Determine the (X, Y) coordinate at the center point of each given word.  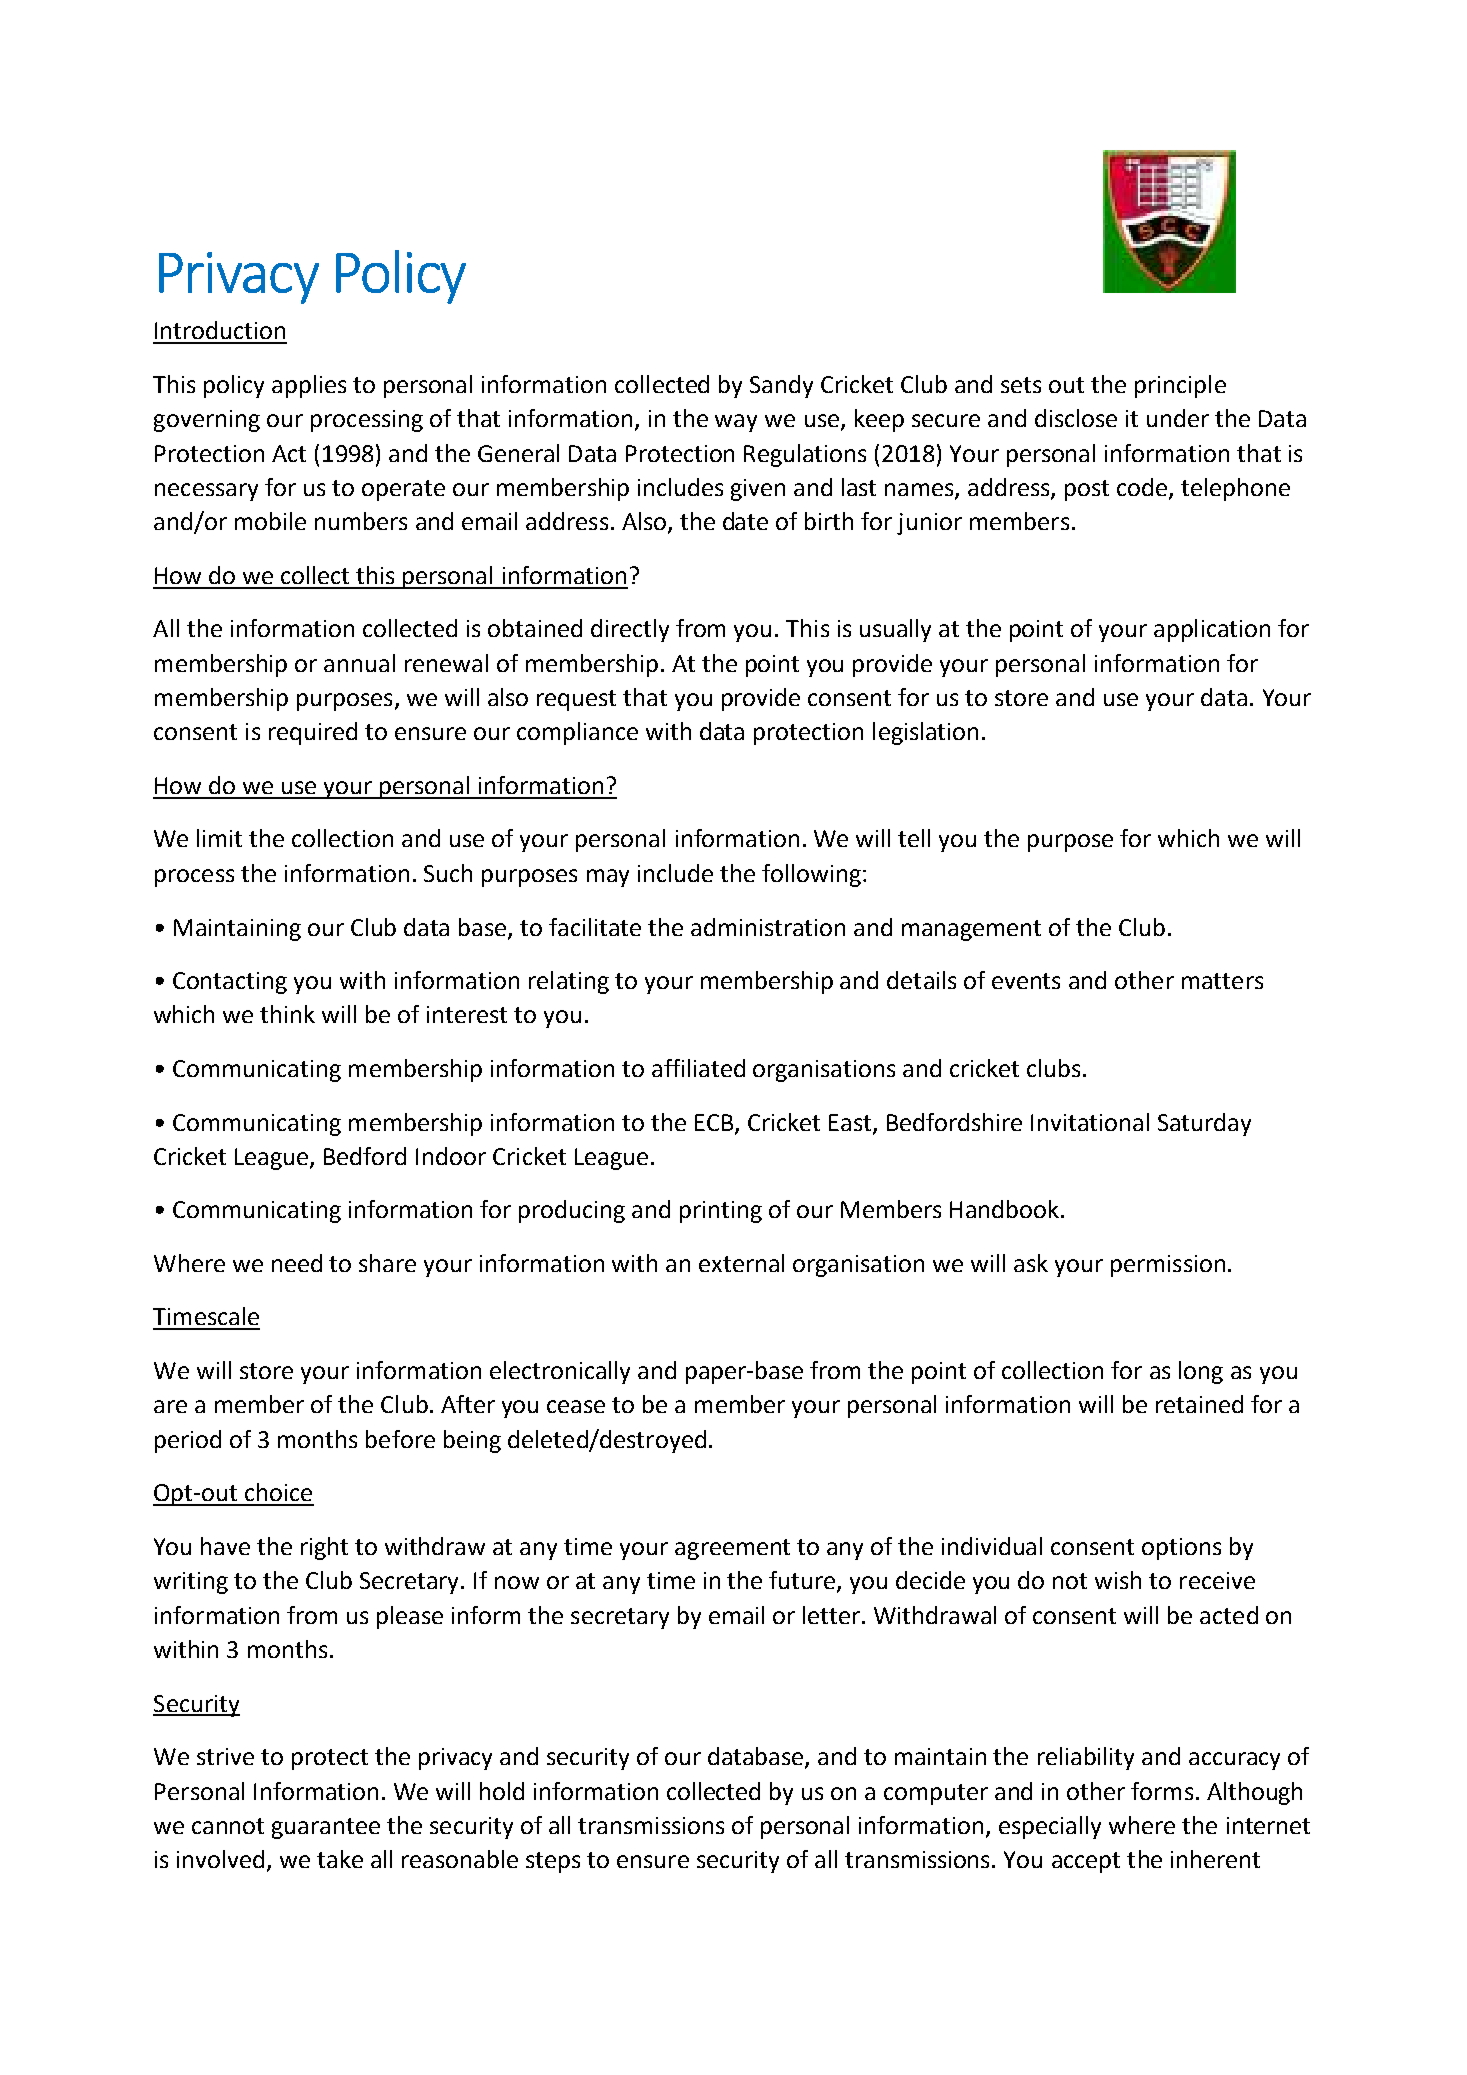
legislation (925, 733)
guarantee (326, 1828)
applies (309, 386)
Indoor (451, 1156)
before (400, 1439)
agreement (732, 1549)
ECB (714, 1122)
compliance (577, 733)
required (313, 733)
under (1178, 418)
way (736, 423)
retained (1199, 1404)
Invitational (1090, 1122)
